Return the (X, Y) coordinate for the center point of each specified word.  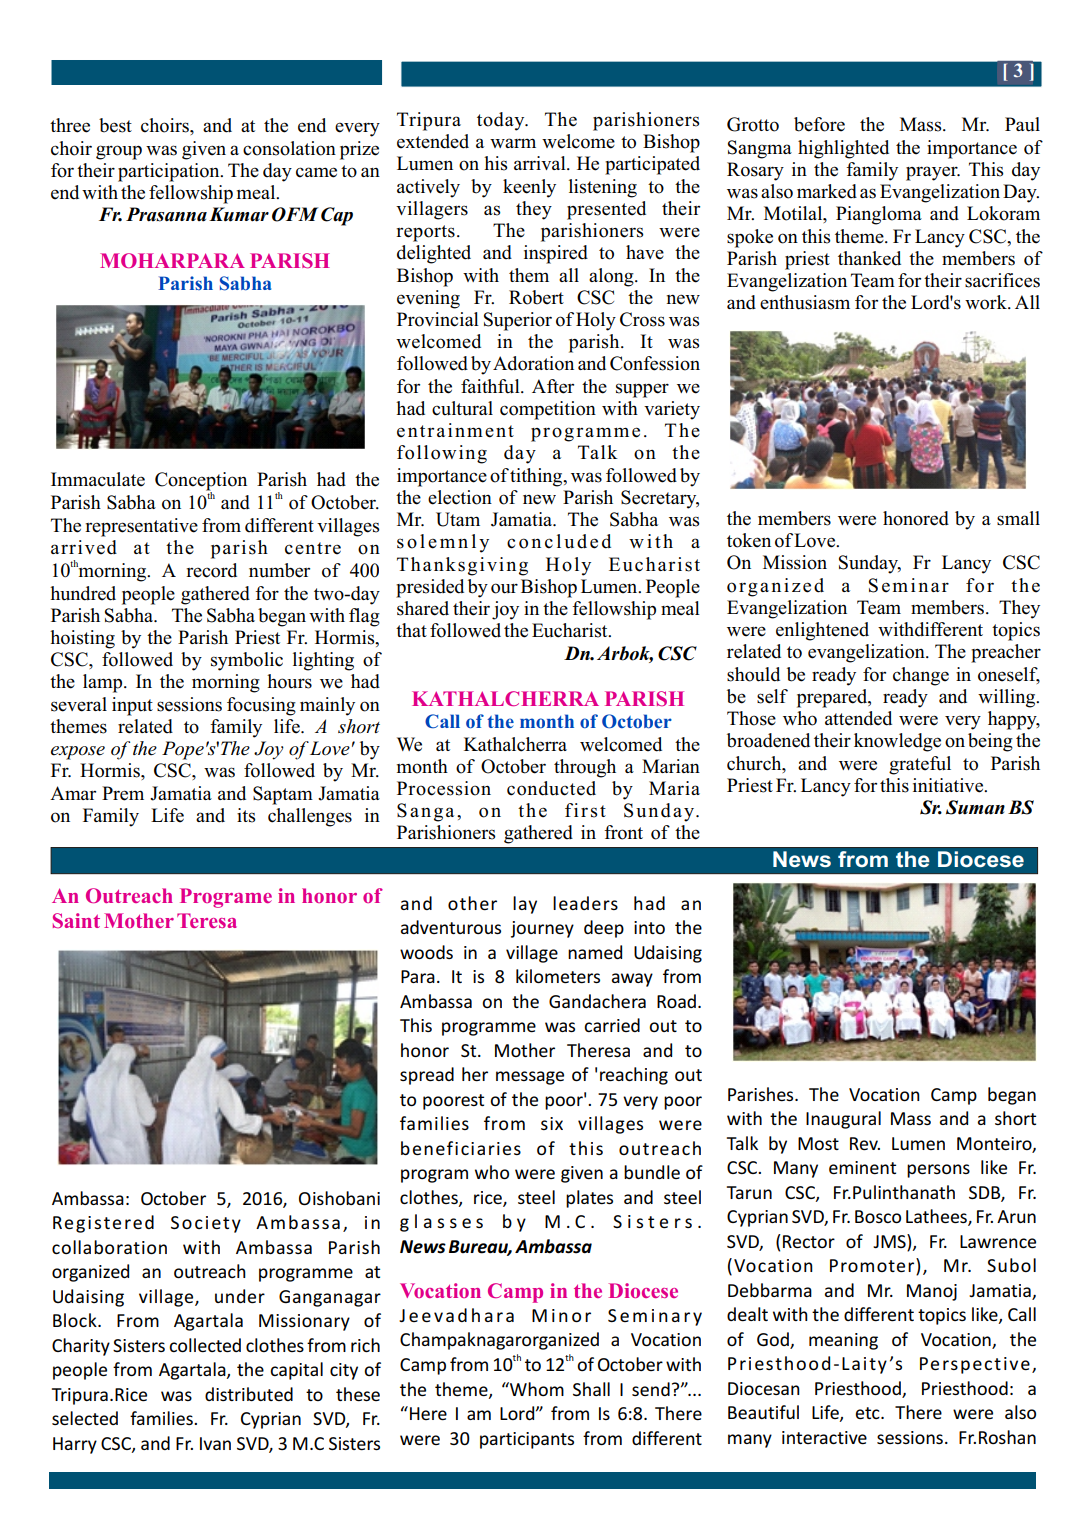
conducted (551, 788)
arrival (541, 163)
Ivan (215, 1443)
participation (170, 172)
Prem (123, 793)
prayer (933, 173)
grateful (920, 765)
